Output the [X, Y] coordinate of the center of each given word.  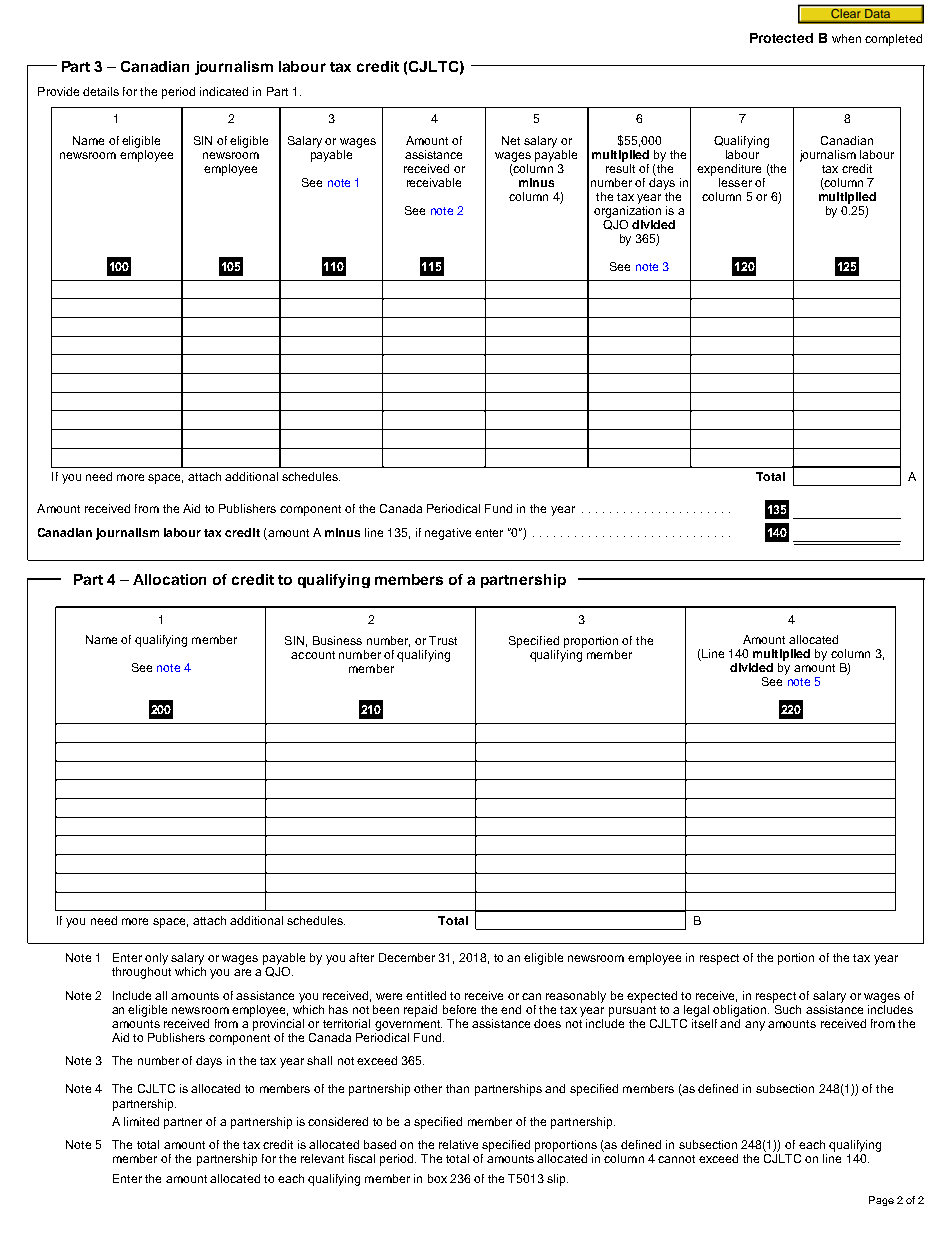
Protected [781, 38]
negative [448, 534]
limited [141, 1121]
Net [511, 140]
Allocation [169, 579]
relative [458, 1144]
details [101, 91]
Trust [443, 640]
